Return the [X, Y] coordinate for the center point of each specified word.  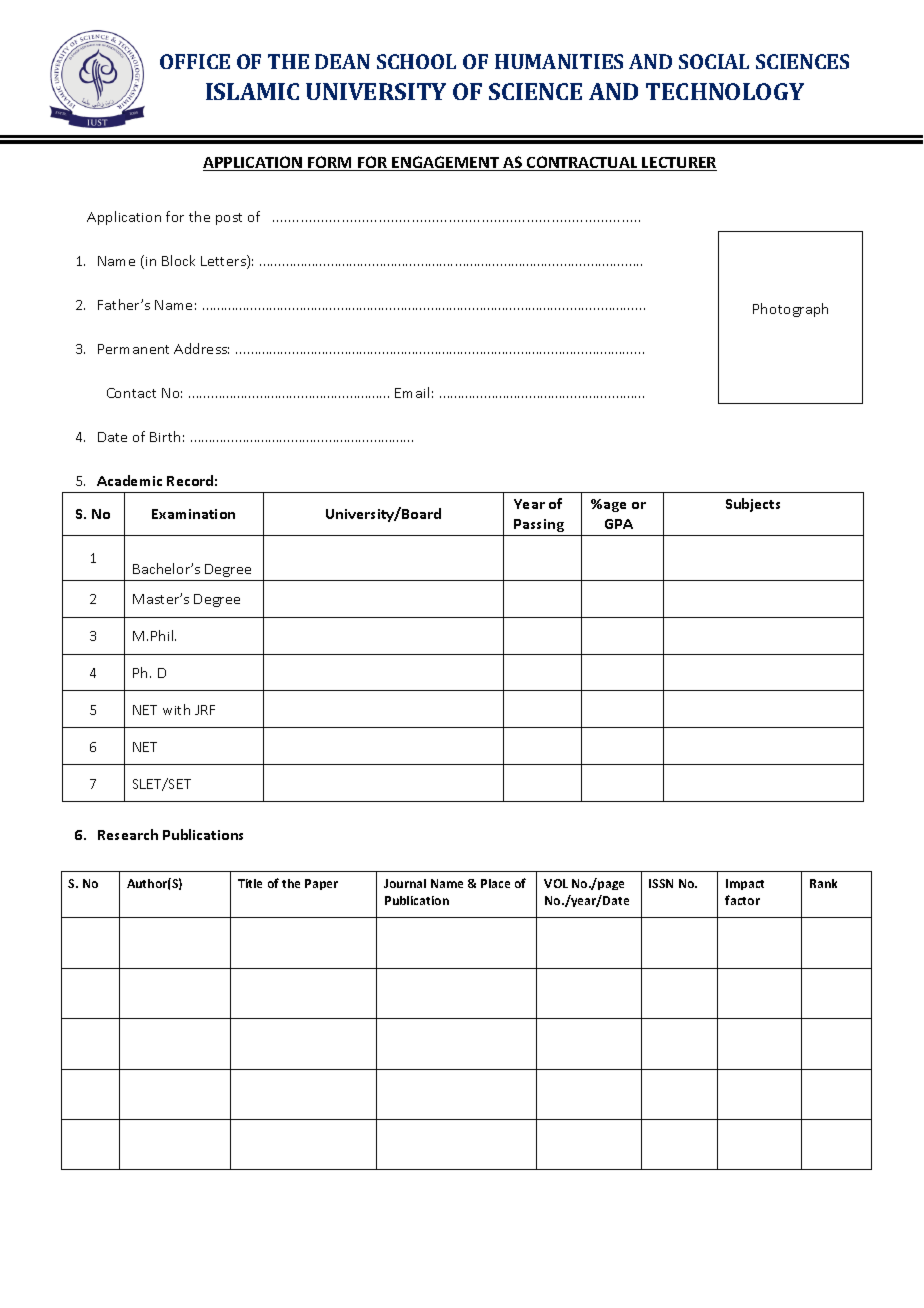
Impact [745, 884]
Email [412, 392]
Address [201, 348]
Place [495, 883]
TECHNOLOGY [725, 91]
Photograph [790, 310]
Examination [193, 514]
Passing [539, 525]
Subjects [753, 505]
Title [250, 883]
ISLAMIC [252, 91]
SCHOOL [416, 61]
